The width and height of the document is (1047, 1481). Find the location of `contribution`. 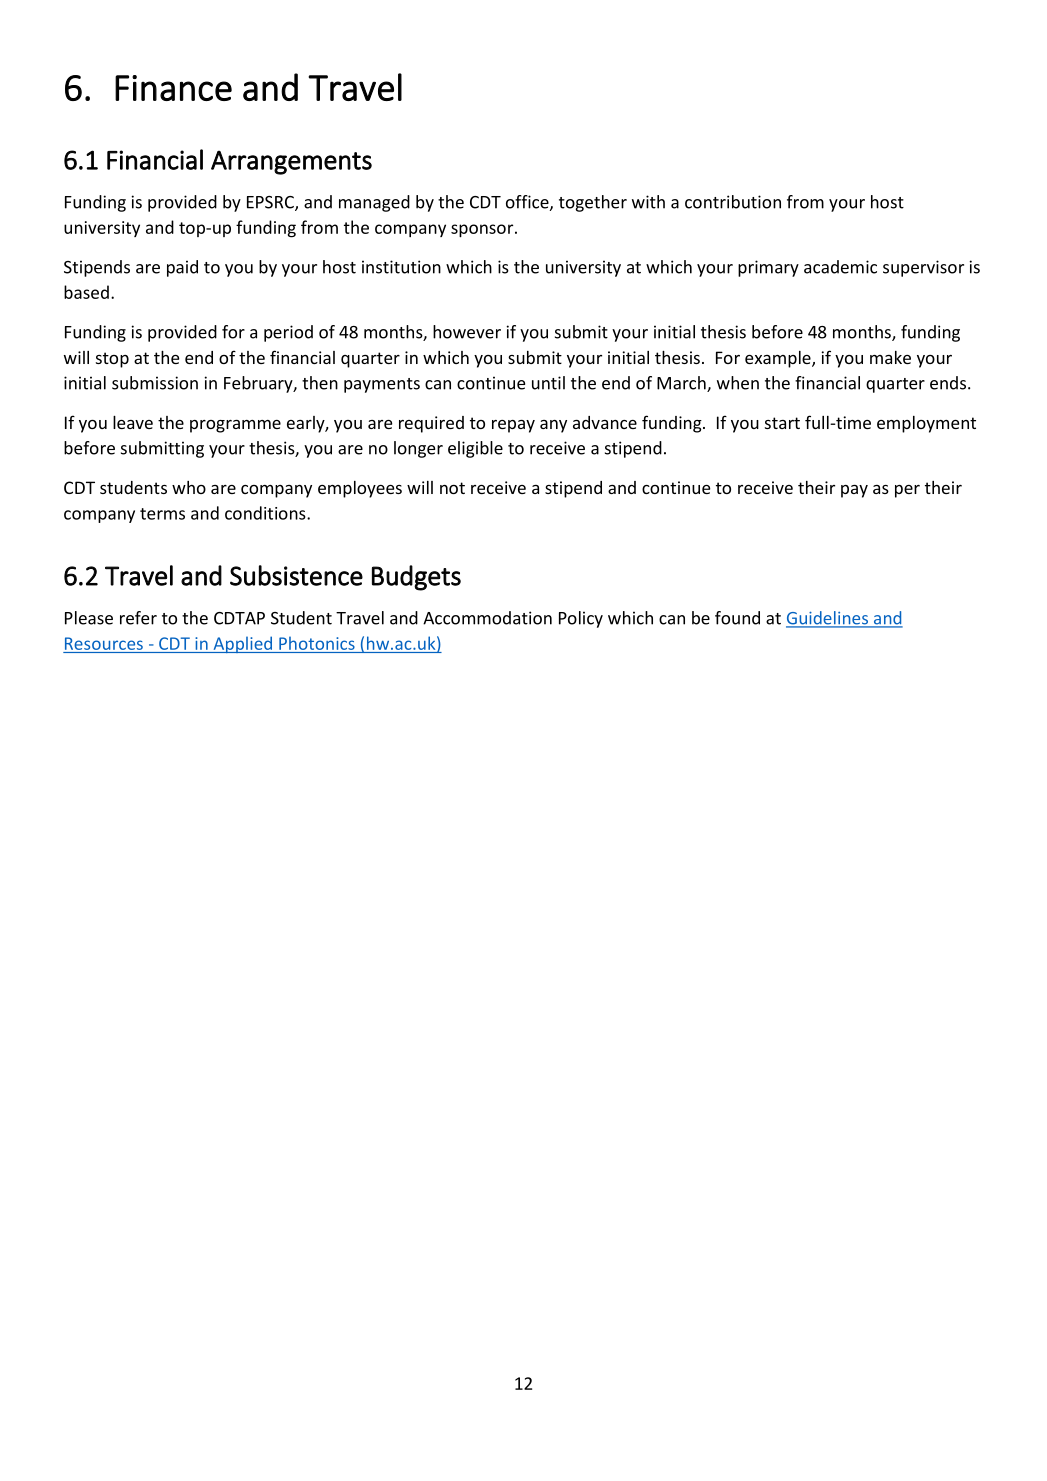

contribution is located at coordinates (733, 202).
